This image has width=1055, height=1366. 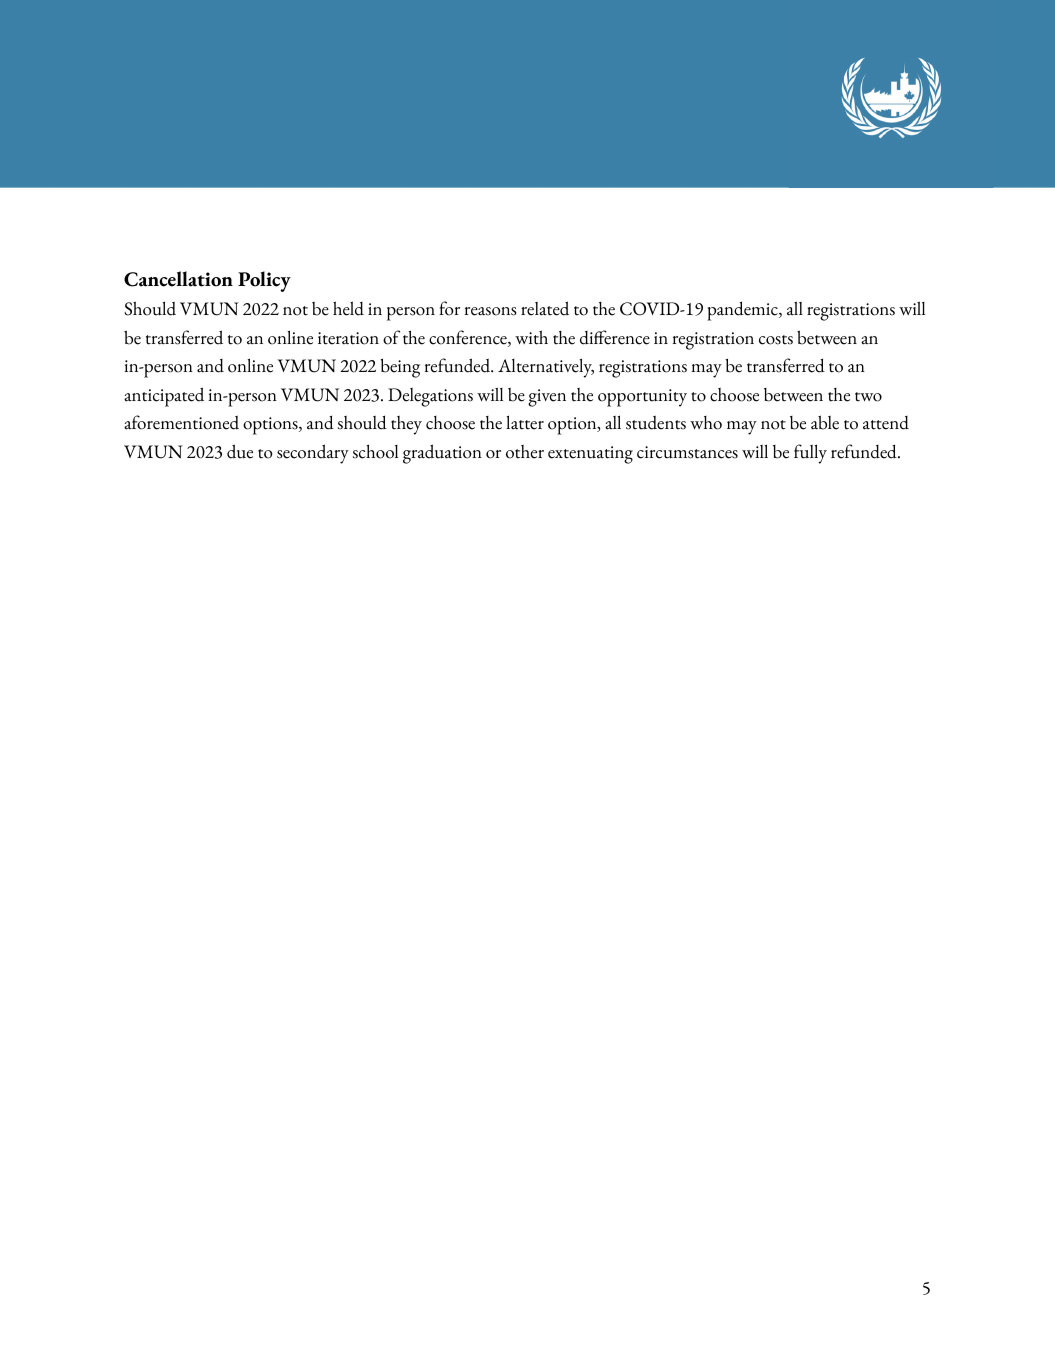 What do you see at coordinates (743, 311) in the image?
I see `pandemic` at bounding box center [743, 311].
